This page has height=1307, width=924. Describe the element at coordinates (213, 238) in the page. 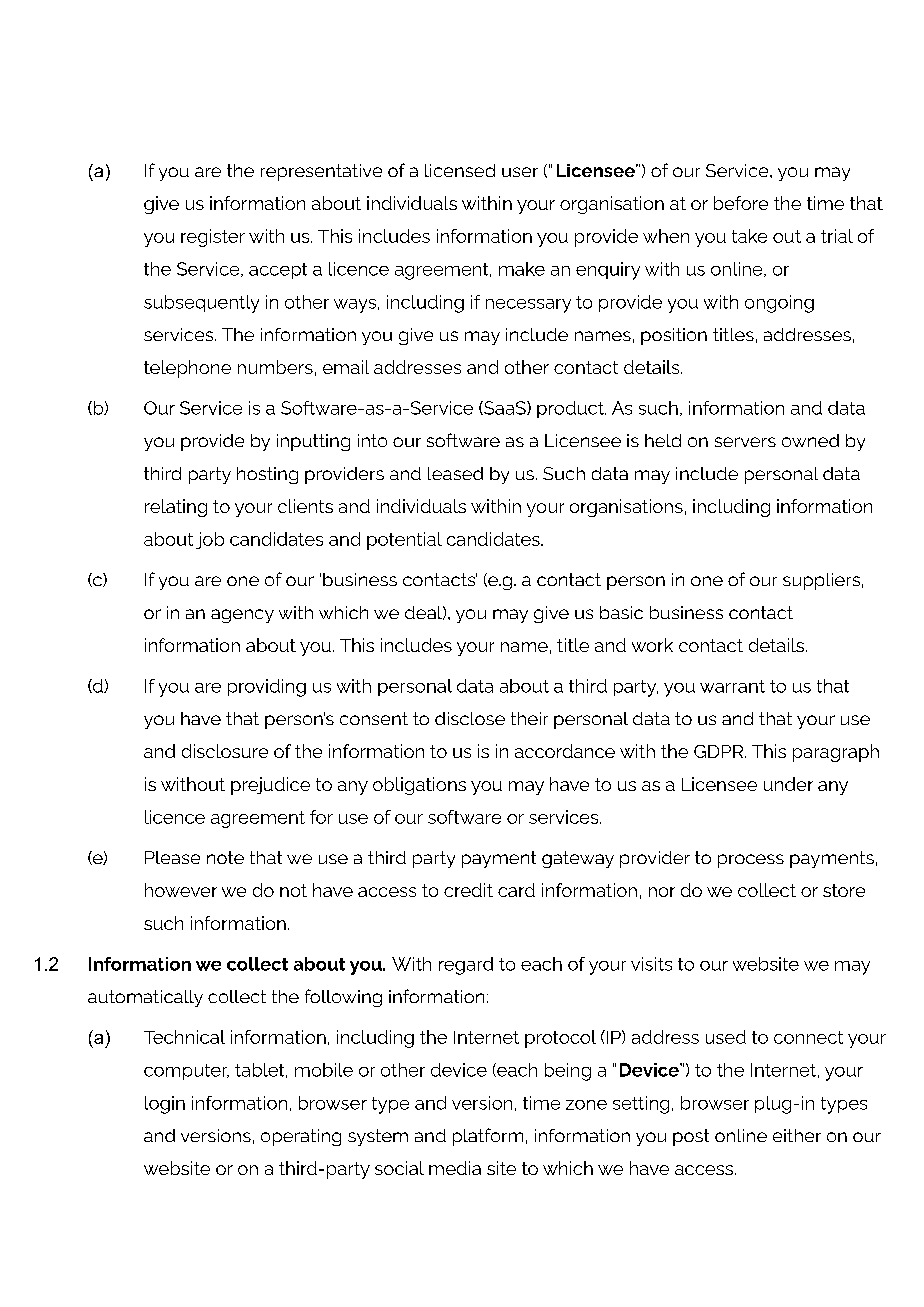

I see `register` at that location.
